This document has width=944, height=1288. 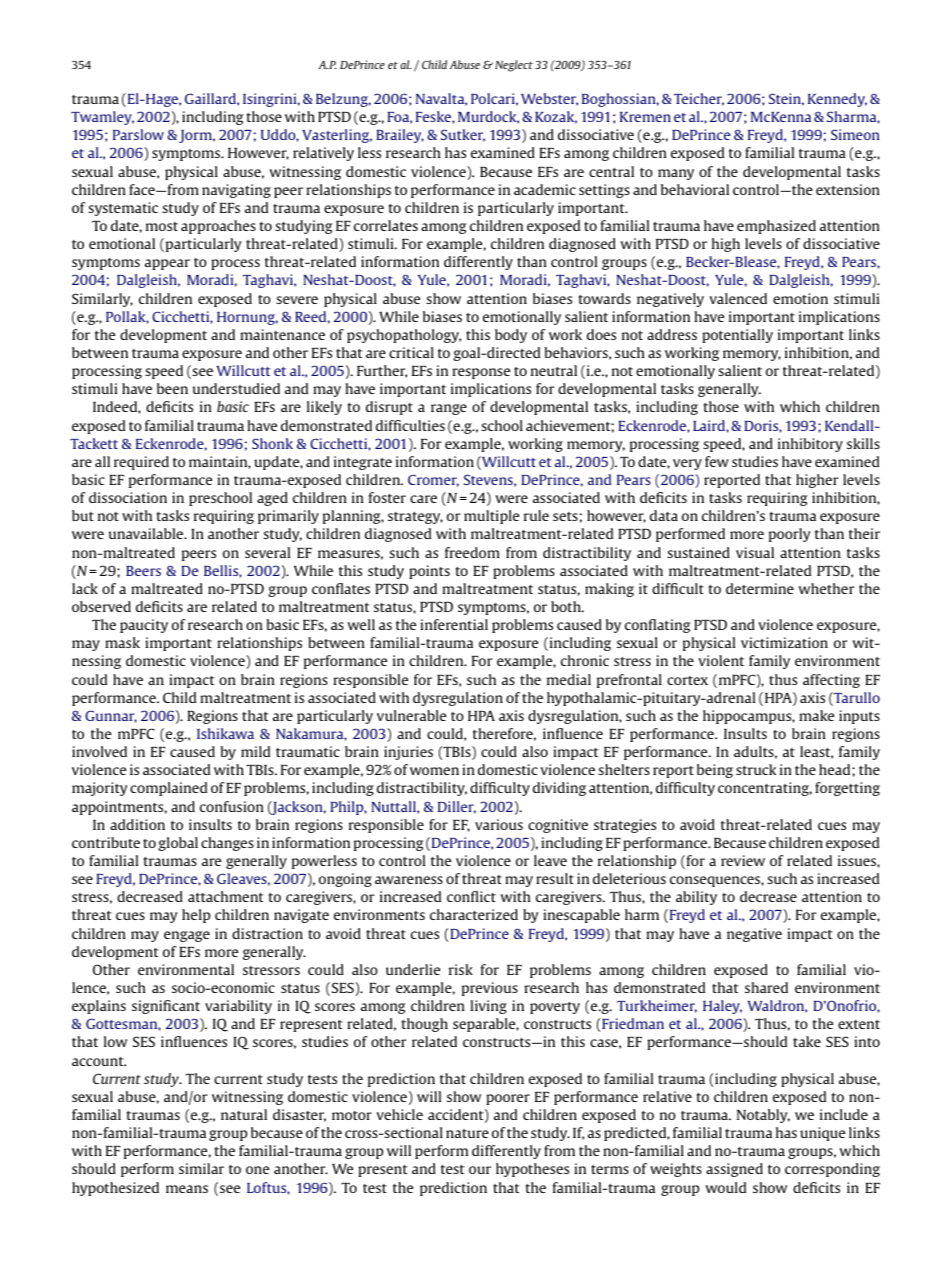 What do you see at coordinates (168, 789) in the document?
I see `complained` at bounding box center [168, 789].
